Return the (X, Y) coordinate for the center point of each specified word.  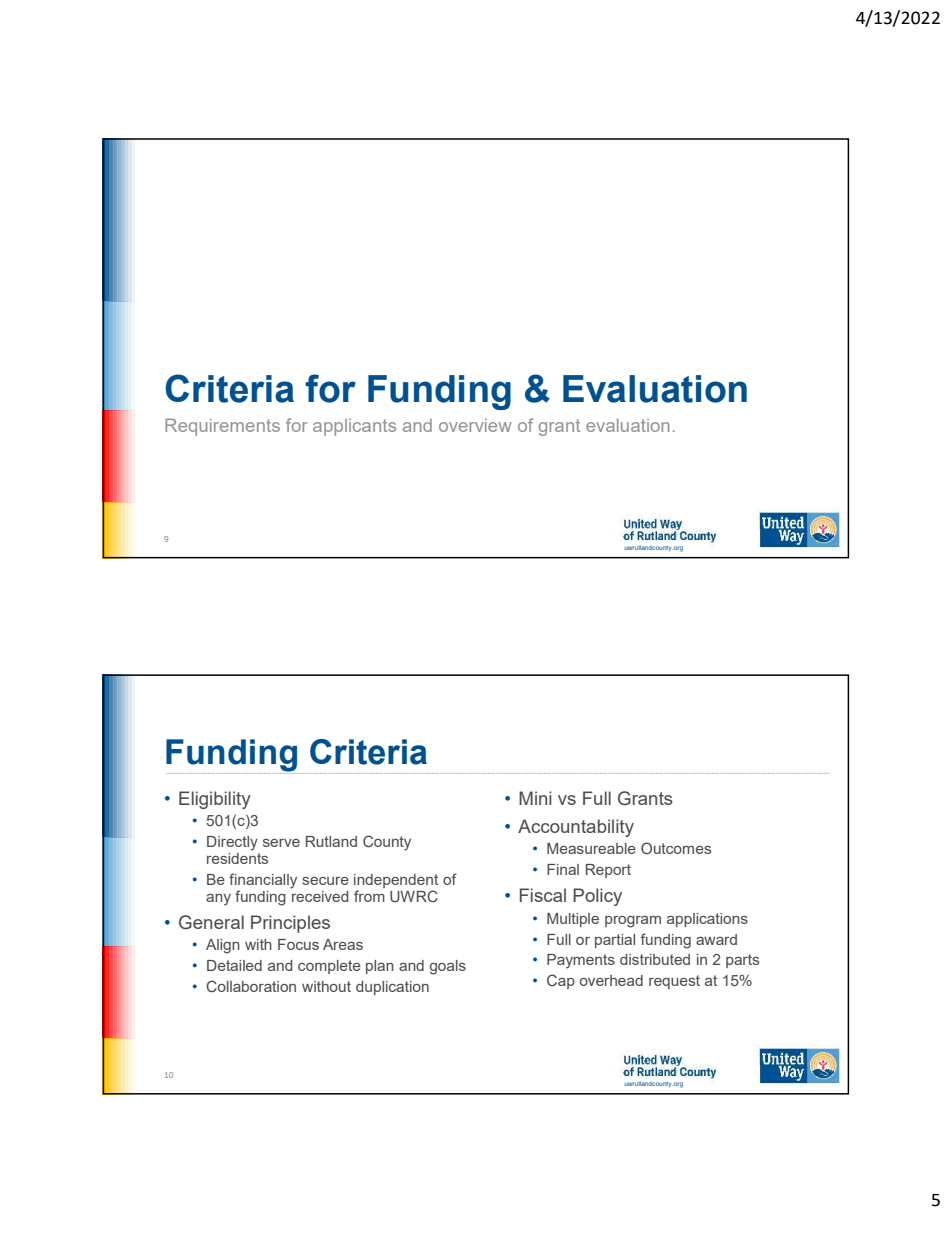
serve (281, 843)
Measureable (591, 848)
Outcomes (676, 848)
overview (475, 425)
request (674, 982)
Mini (535, 798)
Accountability (576, 828)
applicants (354, 427)
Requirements (222, 427)
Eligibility (215, 800)
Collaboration (251, 986)
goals (448, 967)
